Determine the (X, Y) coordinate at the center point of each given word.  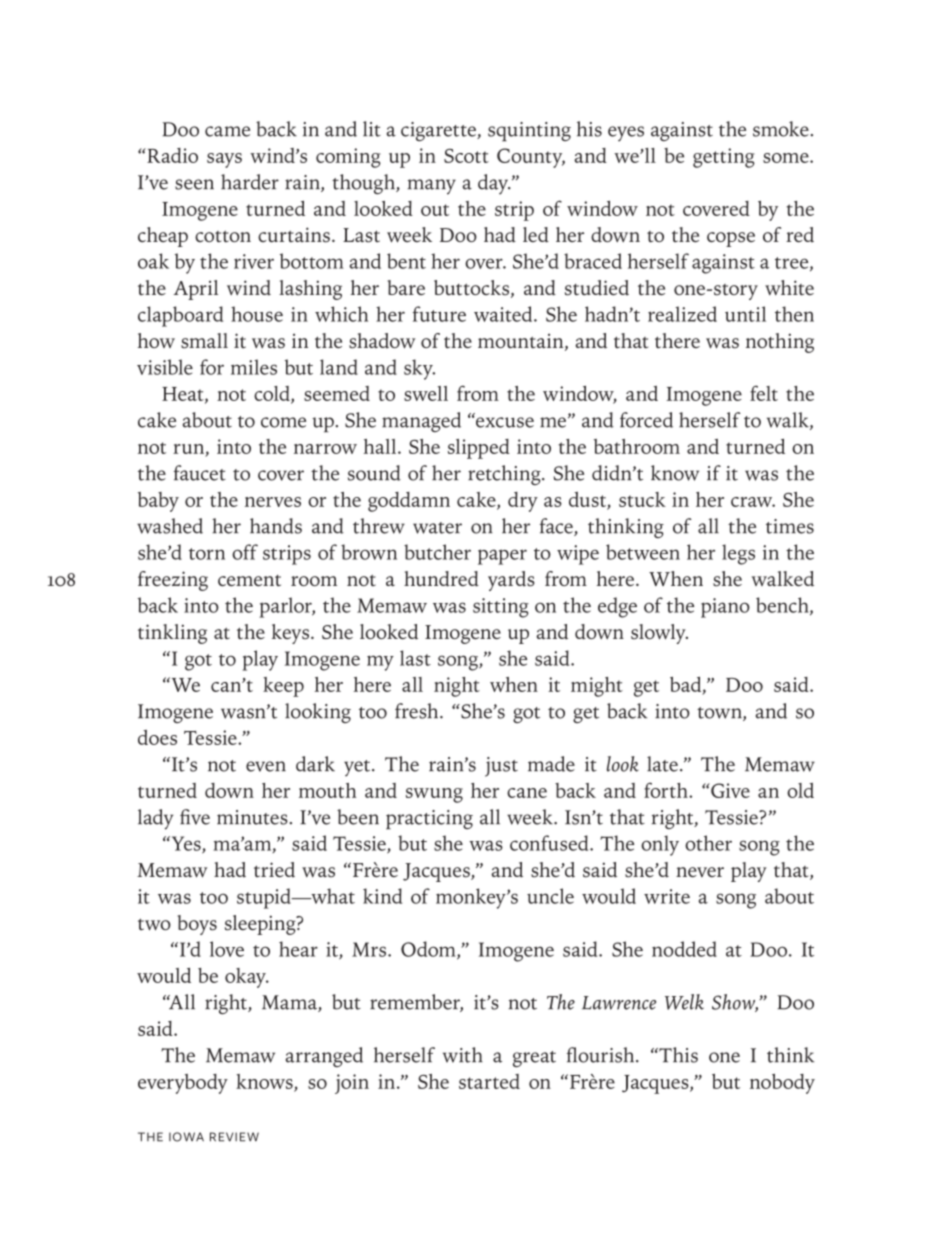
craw (753, 502)
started (489, 1081)
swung (434, 795)
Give (729, 790)
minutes (253, 817)
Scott (466, 156)
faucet (200, 473)
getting (724, 158)
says (224, 160)
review (234, 1137)
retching (505, 475)
